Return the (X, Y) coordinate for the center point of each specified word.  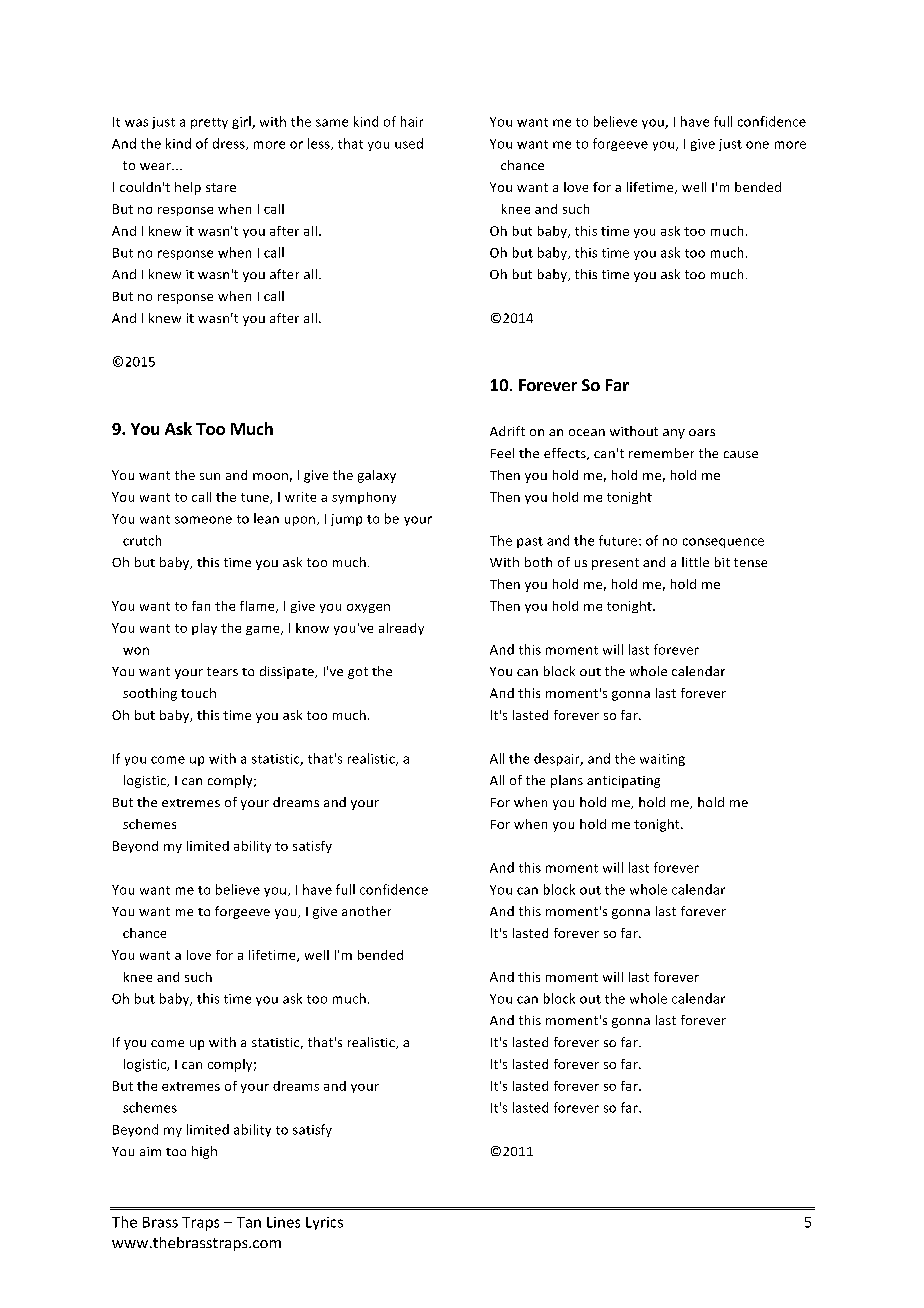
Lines (283, 1222)
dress (230, 144)
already (401, 629)
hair (412, 121)
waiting (662, 760)
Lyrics (324, 1223)
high (204, 1152)
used (409, 143)
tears (222, 671)
